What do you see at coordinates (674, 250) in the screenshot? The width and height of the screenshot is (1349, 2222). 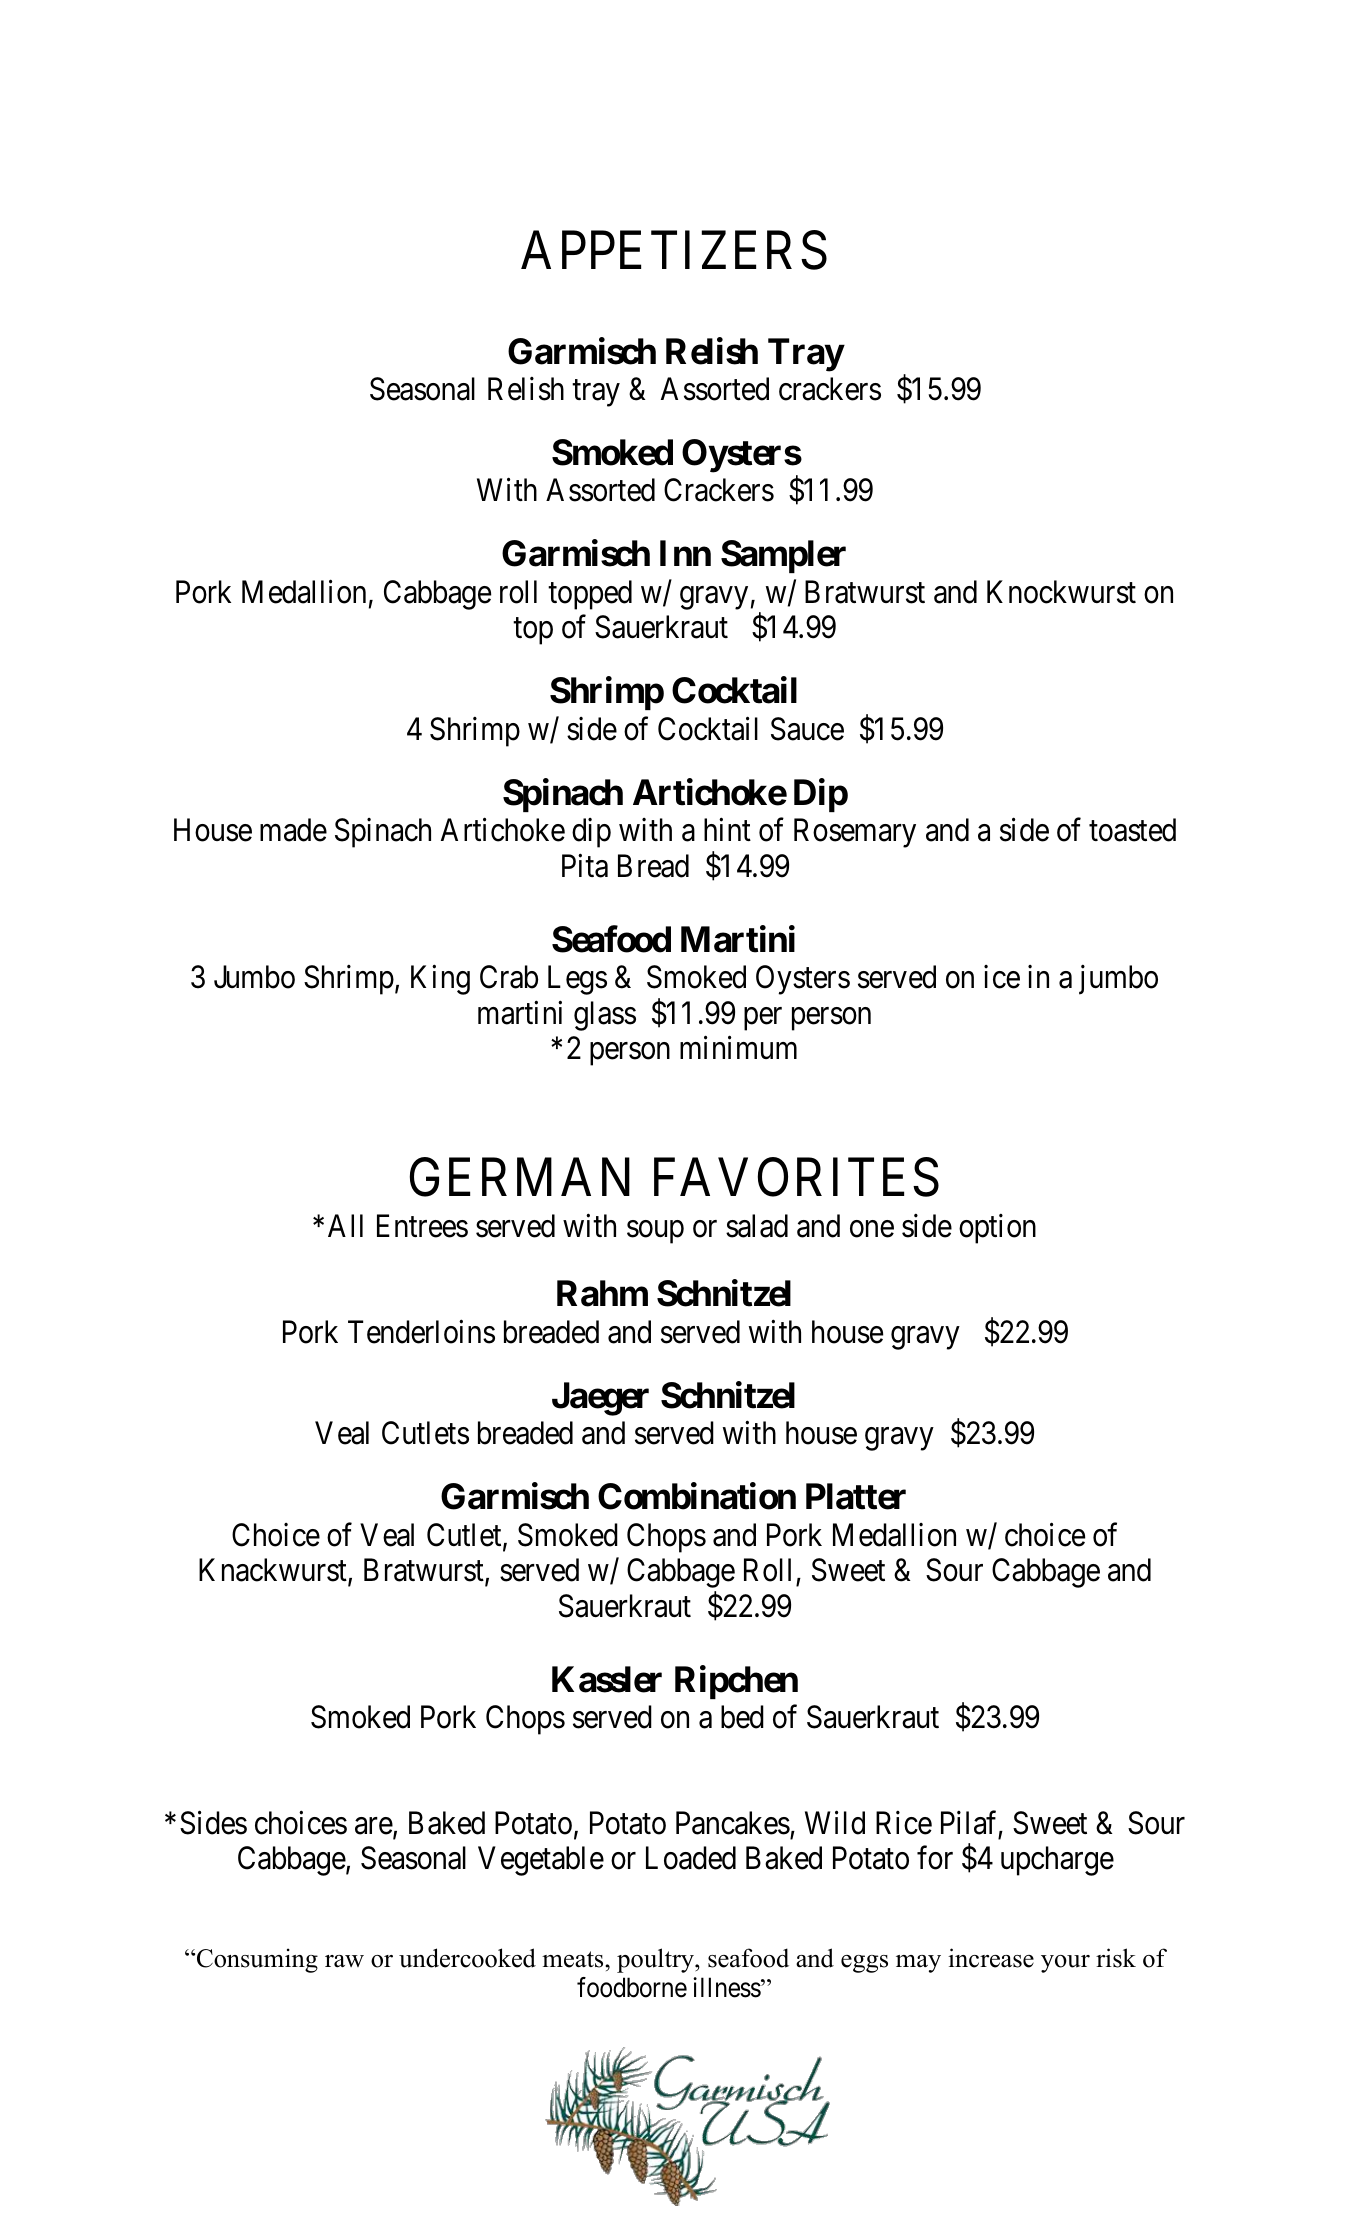 I see `APPETIZERS` at bounding box center [674, 250].
